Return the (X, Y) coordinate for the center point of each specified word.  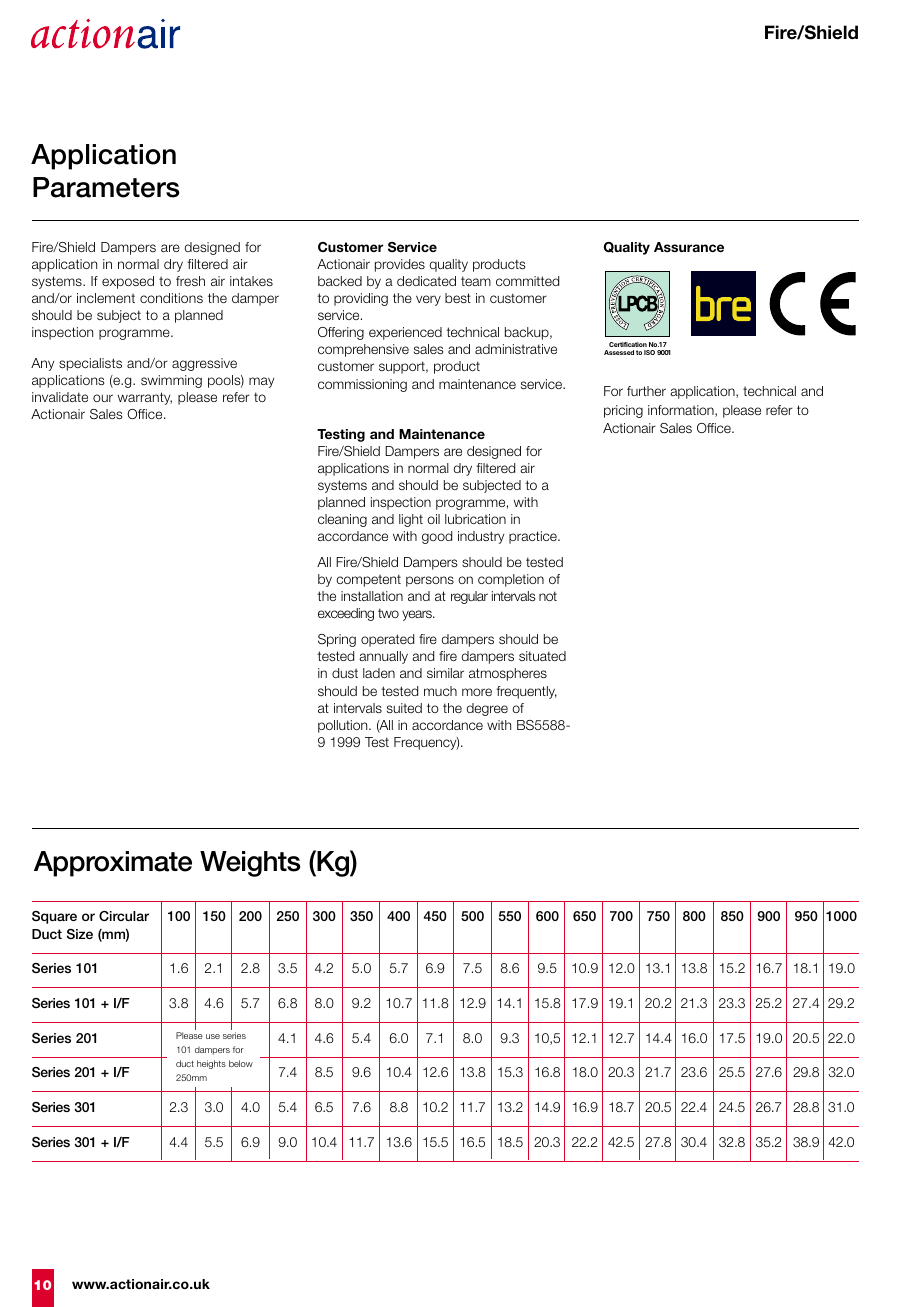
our (103, 398)
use (213, 1036)
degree (487, 709)
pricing (623, 411)
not (548, 596)
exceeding (346, 614)
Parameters (106, 187)
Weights (250, 864)
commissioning (362, 385)
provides (400, 265)
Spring (337, 640)
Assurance (689, 247)
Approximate (113, 864)
